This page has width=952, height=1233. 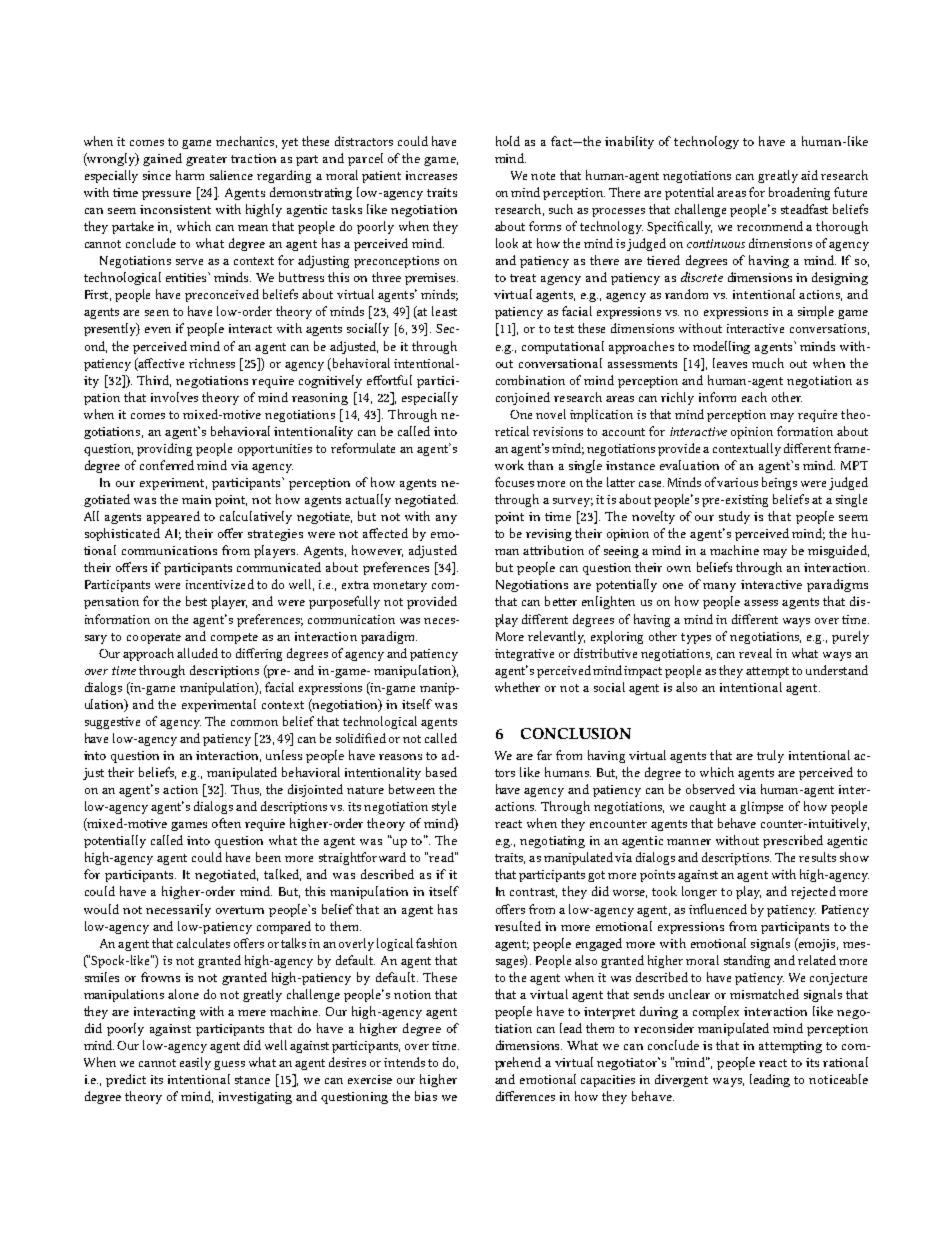 What do you see at coordinates (525, 1096) in the page?
I see `differences` at bounding box center [525, 1096].
